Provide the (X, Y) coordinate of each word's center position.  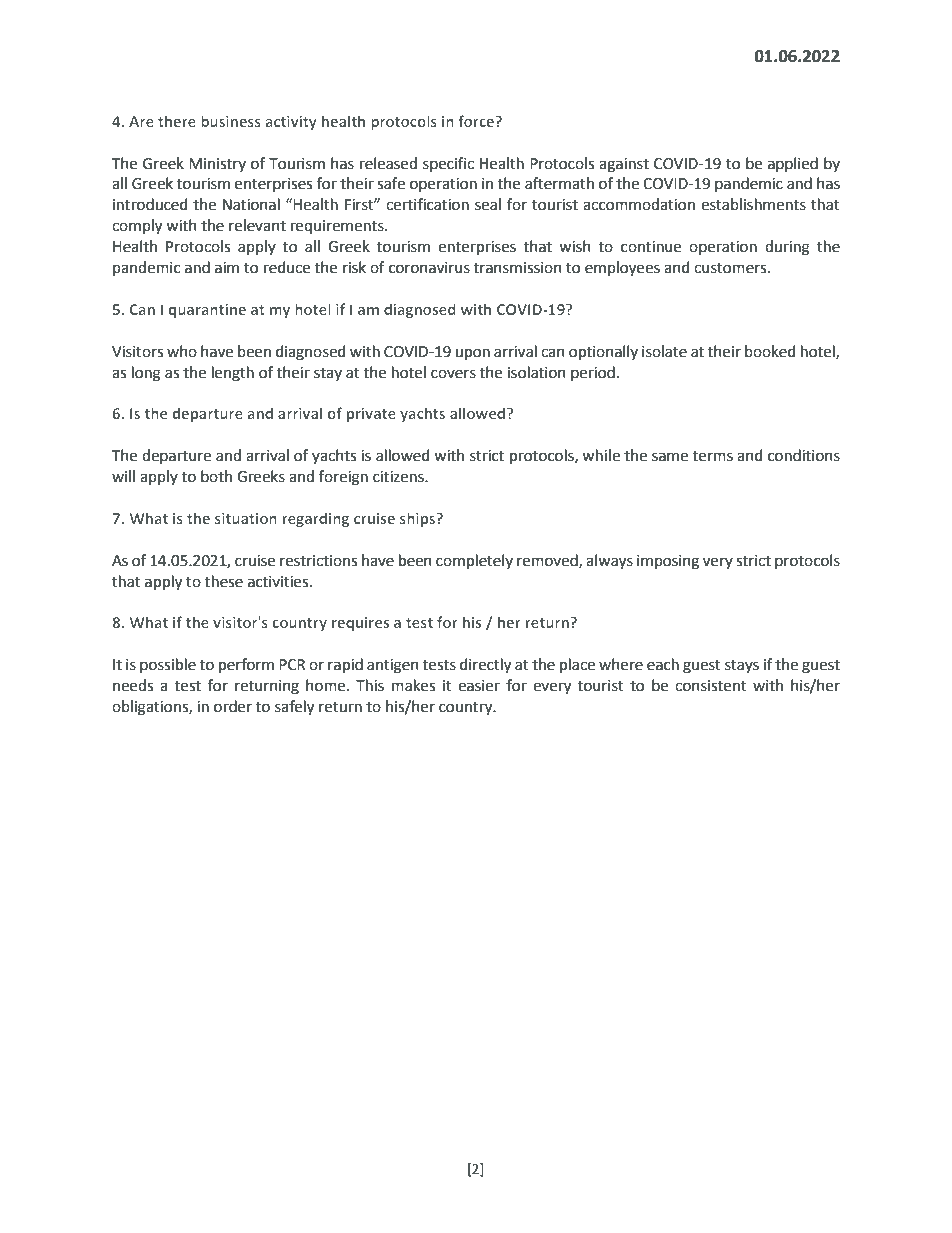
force (477, 121)
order (233, 706)
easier (479, 686)
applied (793, 164)
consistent (711, 686)
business (231, 121)
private (371, 415)
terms (713, 456)
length (233, 374)
